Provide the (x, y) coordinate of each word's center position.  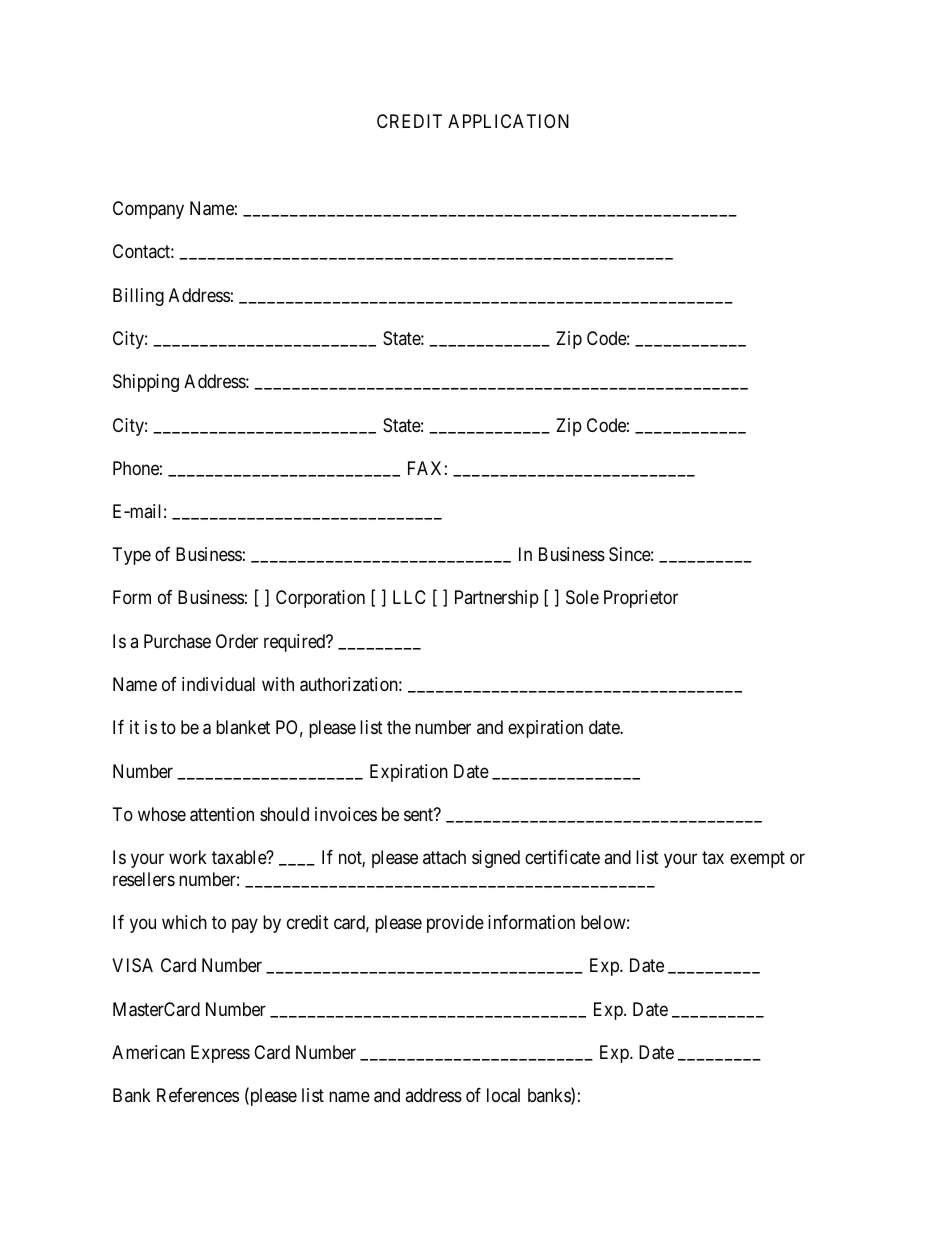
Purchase (177, 641)
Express (220, 1054)
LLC (409, 597)
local (503, 1095)
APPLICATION (508, 121)
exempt (757, 859)
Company (148, 210)
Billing (138, 297)
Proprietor (641, 599)
